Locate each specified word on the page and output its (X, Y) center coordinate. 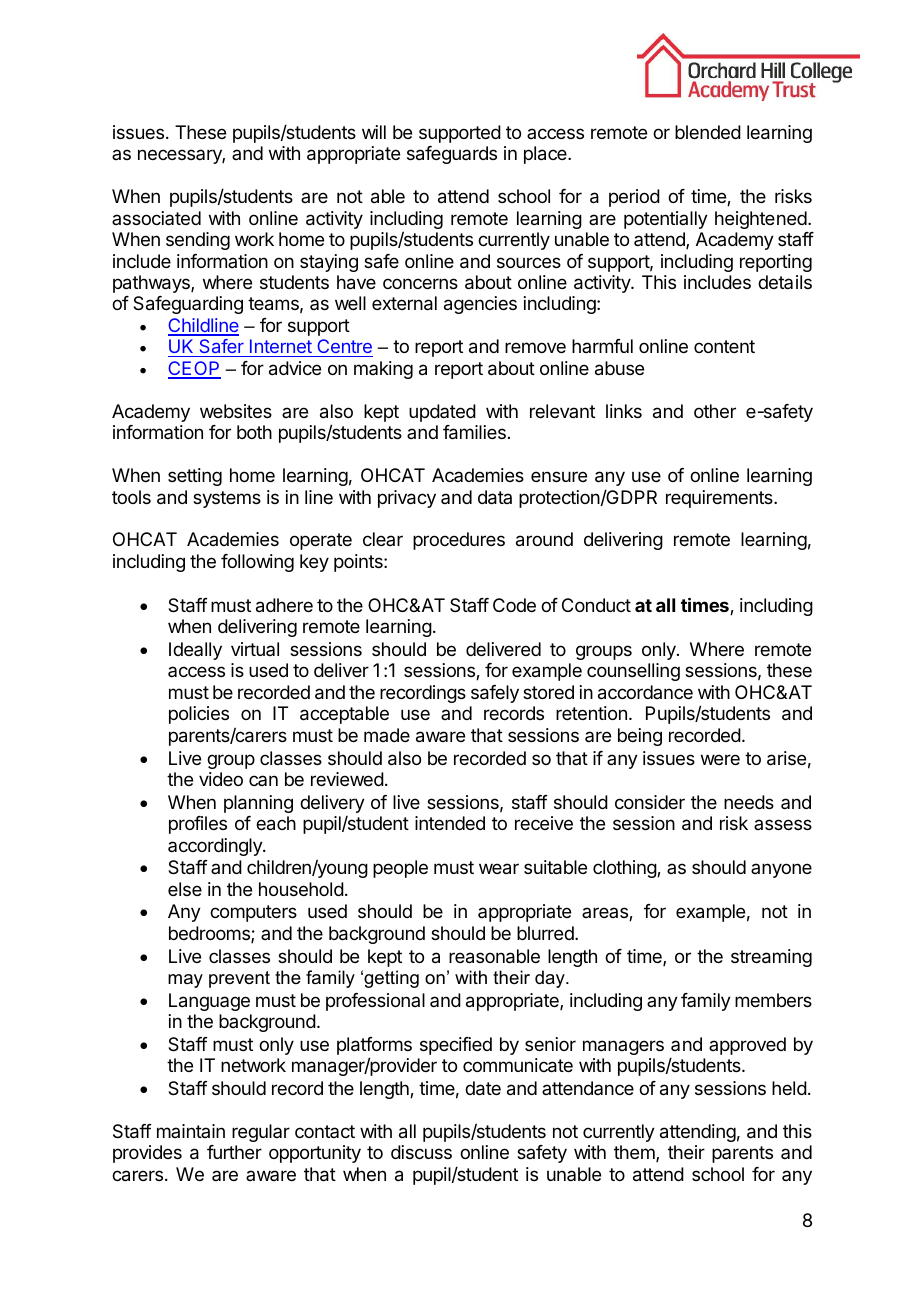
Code (514, 605)
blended (708, 132)
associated (156, 218)
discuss (421, 1152)
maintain (191, 1131)
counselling (633, 672)
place (546, 155)
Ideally (195, 651)
